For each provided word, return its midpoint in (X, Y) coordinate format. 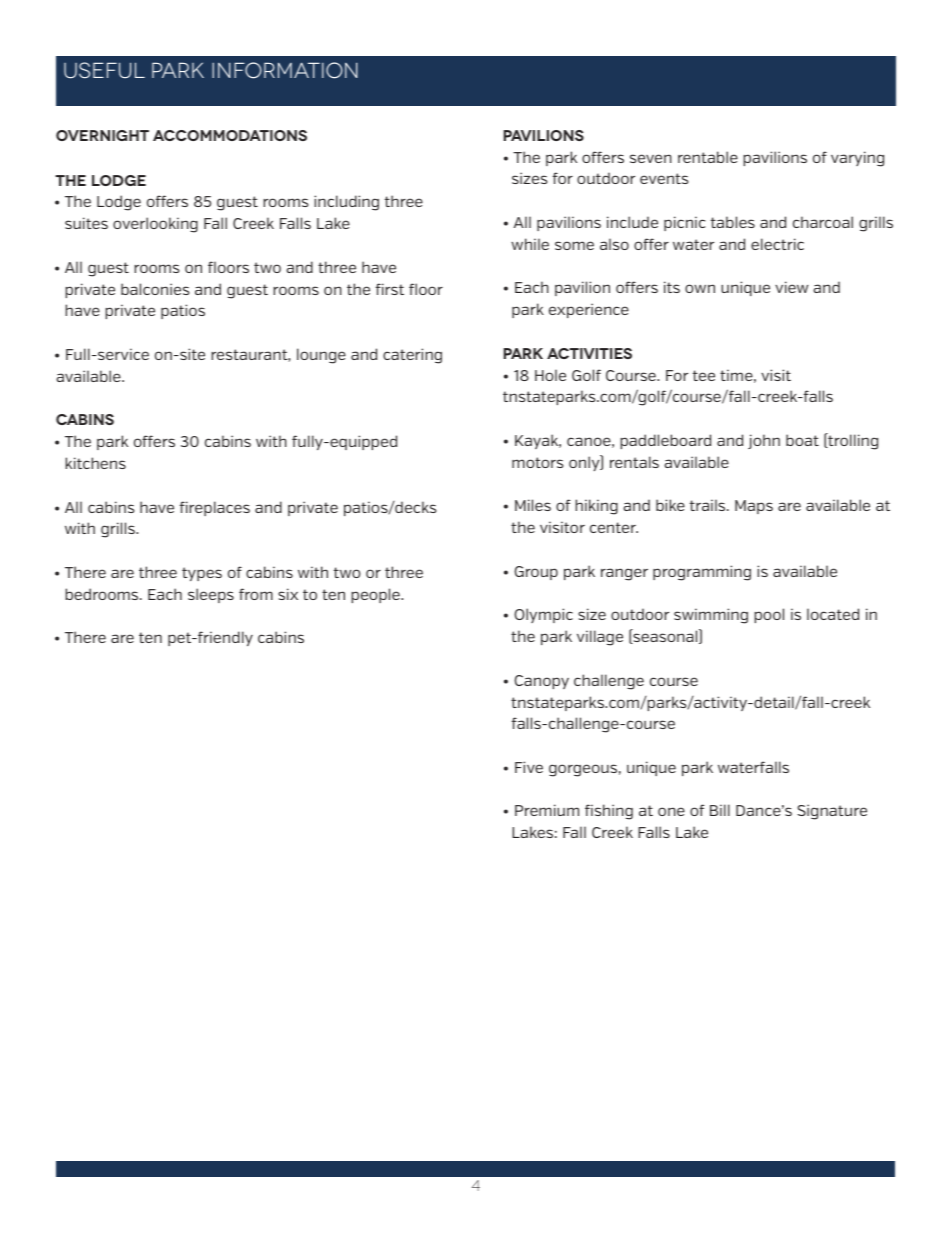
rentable (708, 157)
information (285, 70)
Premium (547, 810)
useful (104, 70)
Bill (720, 810)
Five (529, 767)
